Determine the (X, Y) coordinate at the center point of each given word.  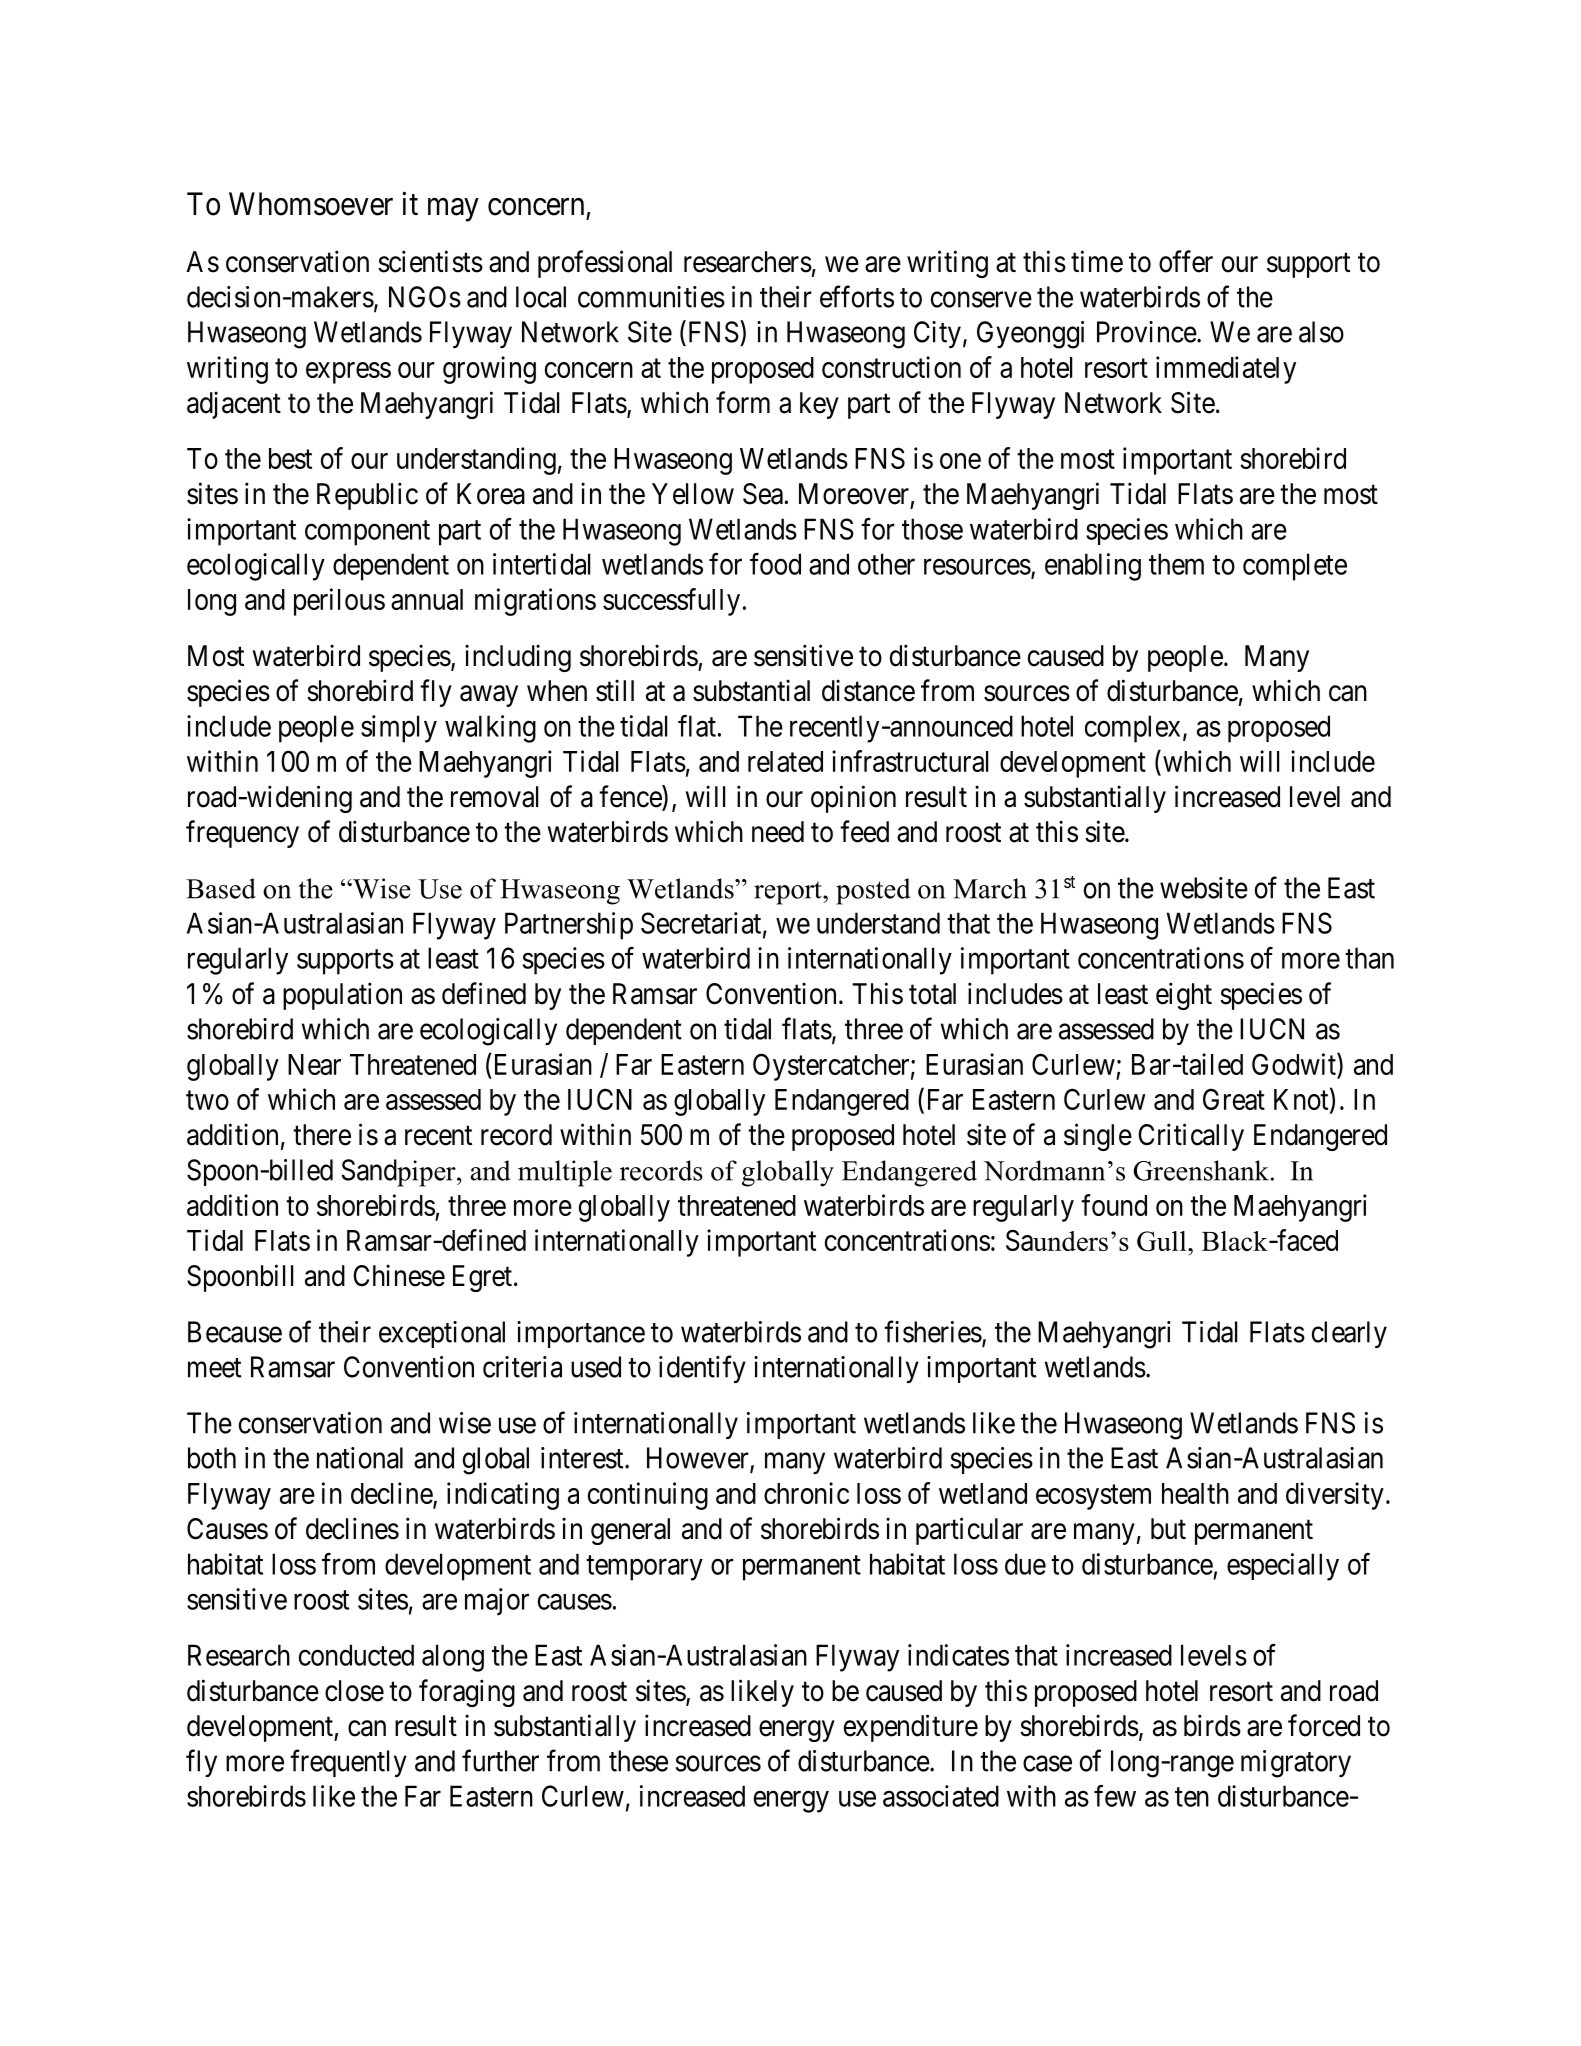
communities (651, 297)
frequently (348, 1763)
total (932, 994)
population (342, 996)
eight (1184, 996)
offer (1186, 261)
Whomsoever (311, 204)
